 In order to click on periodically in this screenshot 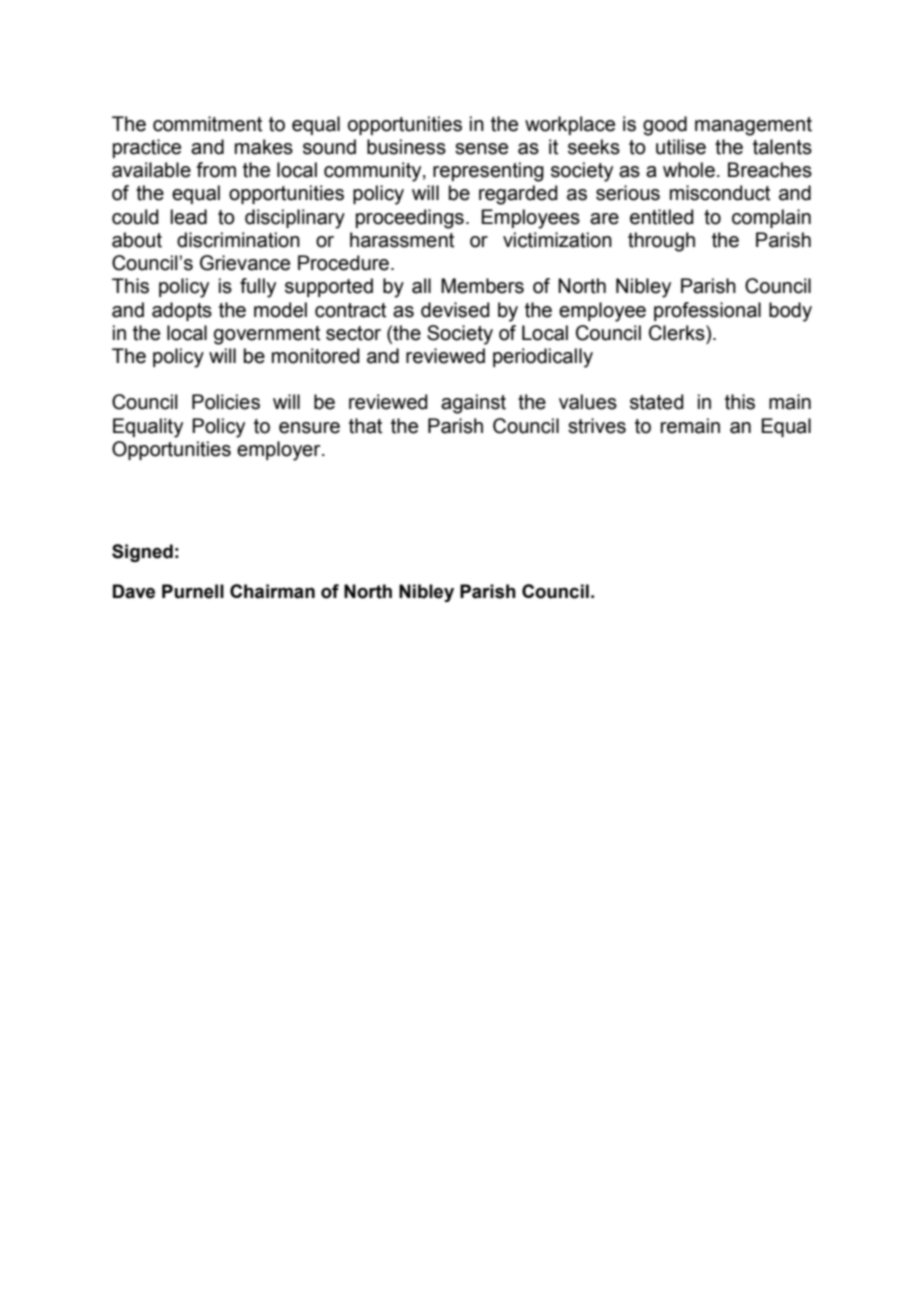, I will do `click(543, 358)`.
